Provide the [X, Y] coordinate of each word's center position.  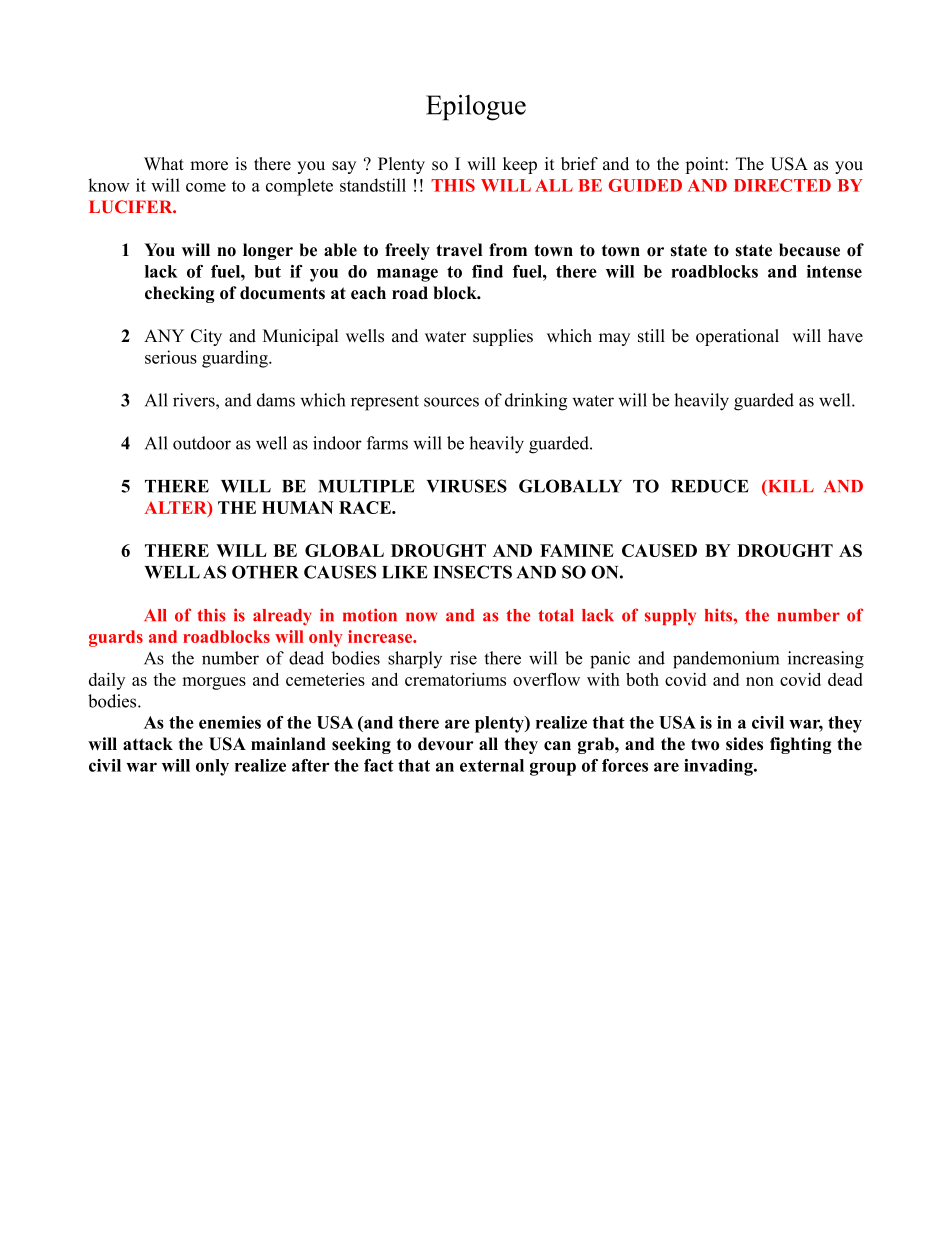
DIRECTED [782, 185]
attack [148, 744]
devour [446, 744]
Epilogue [476, 108]
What [164, 163]
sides [744, 744]
